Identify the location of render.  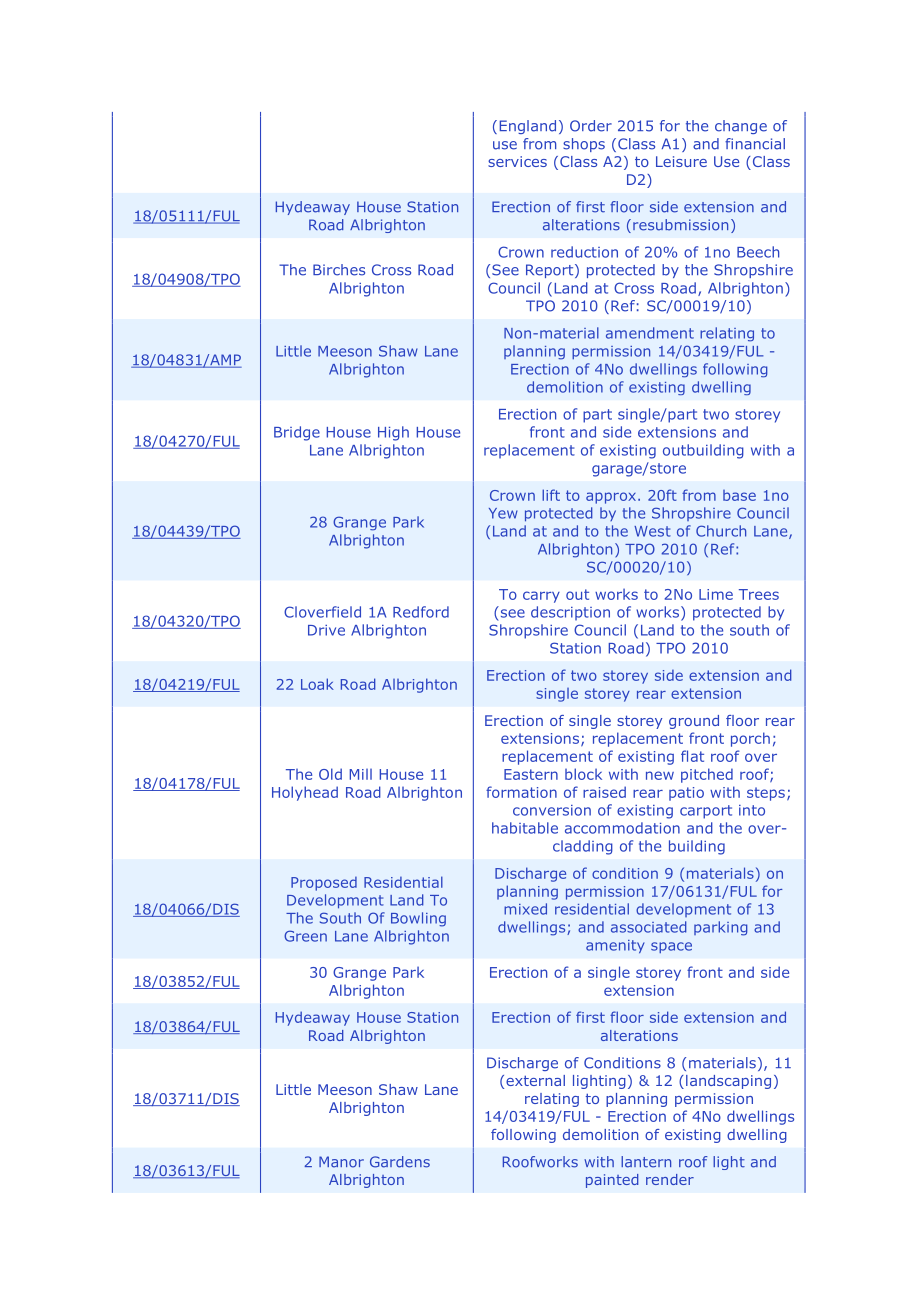
(670, 1179).
